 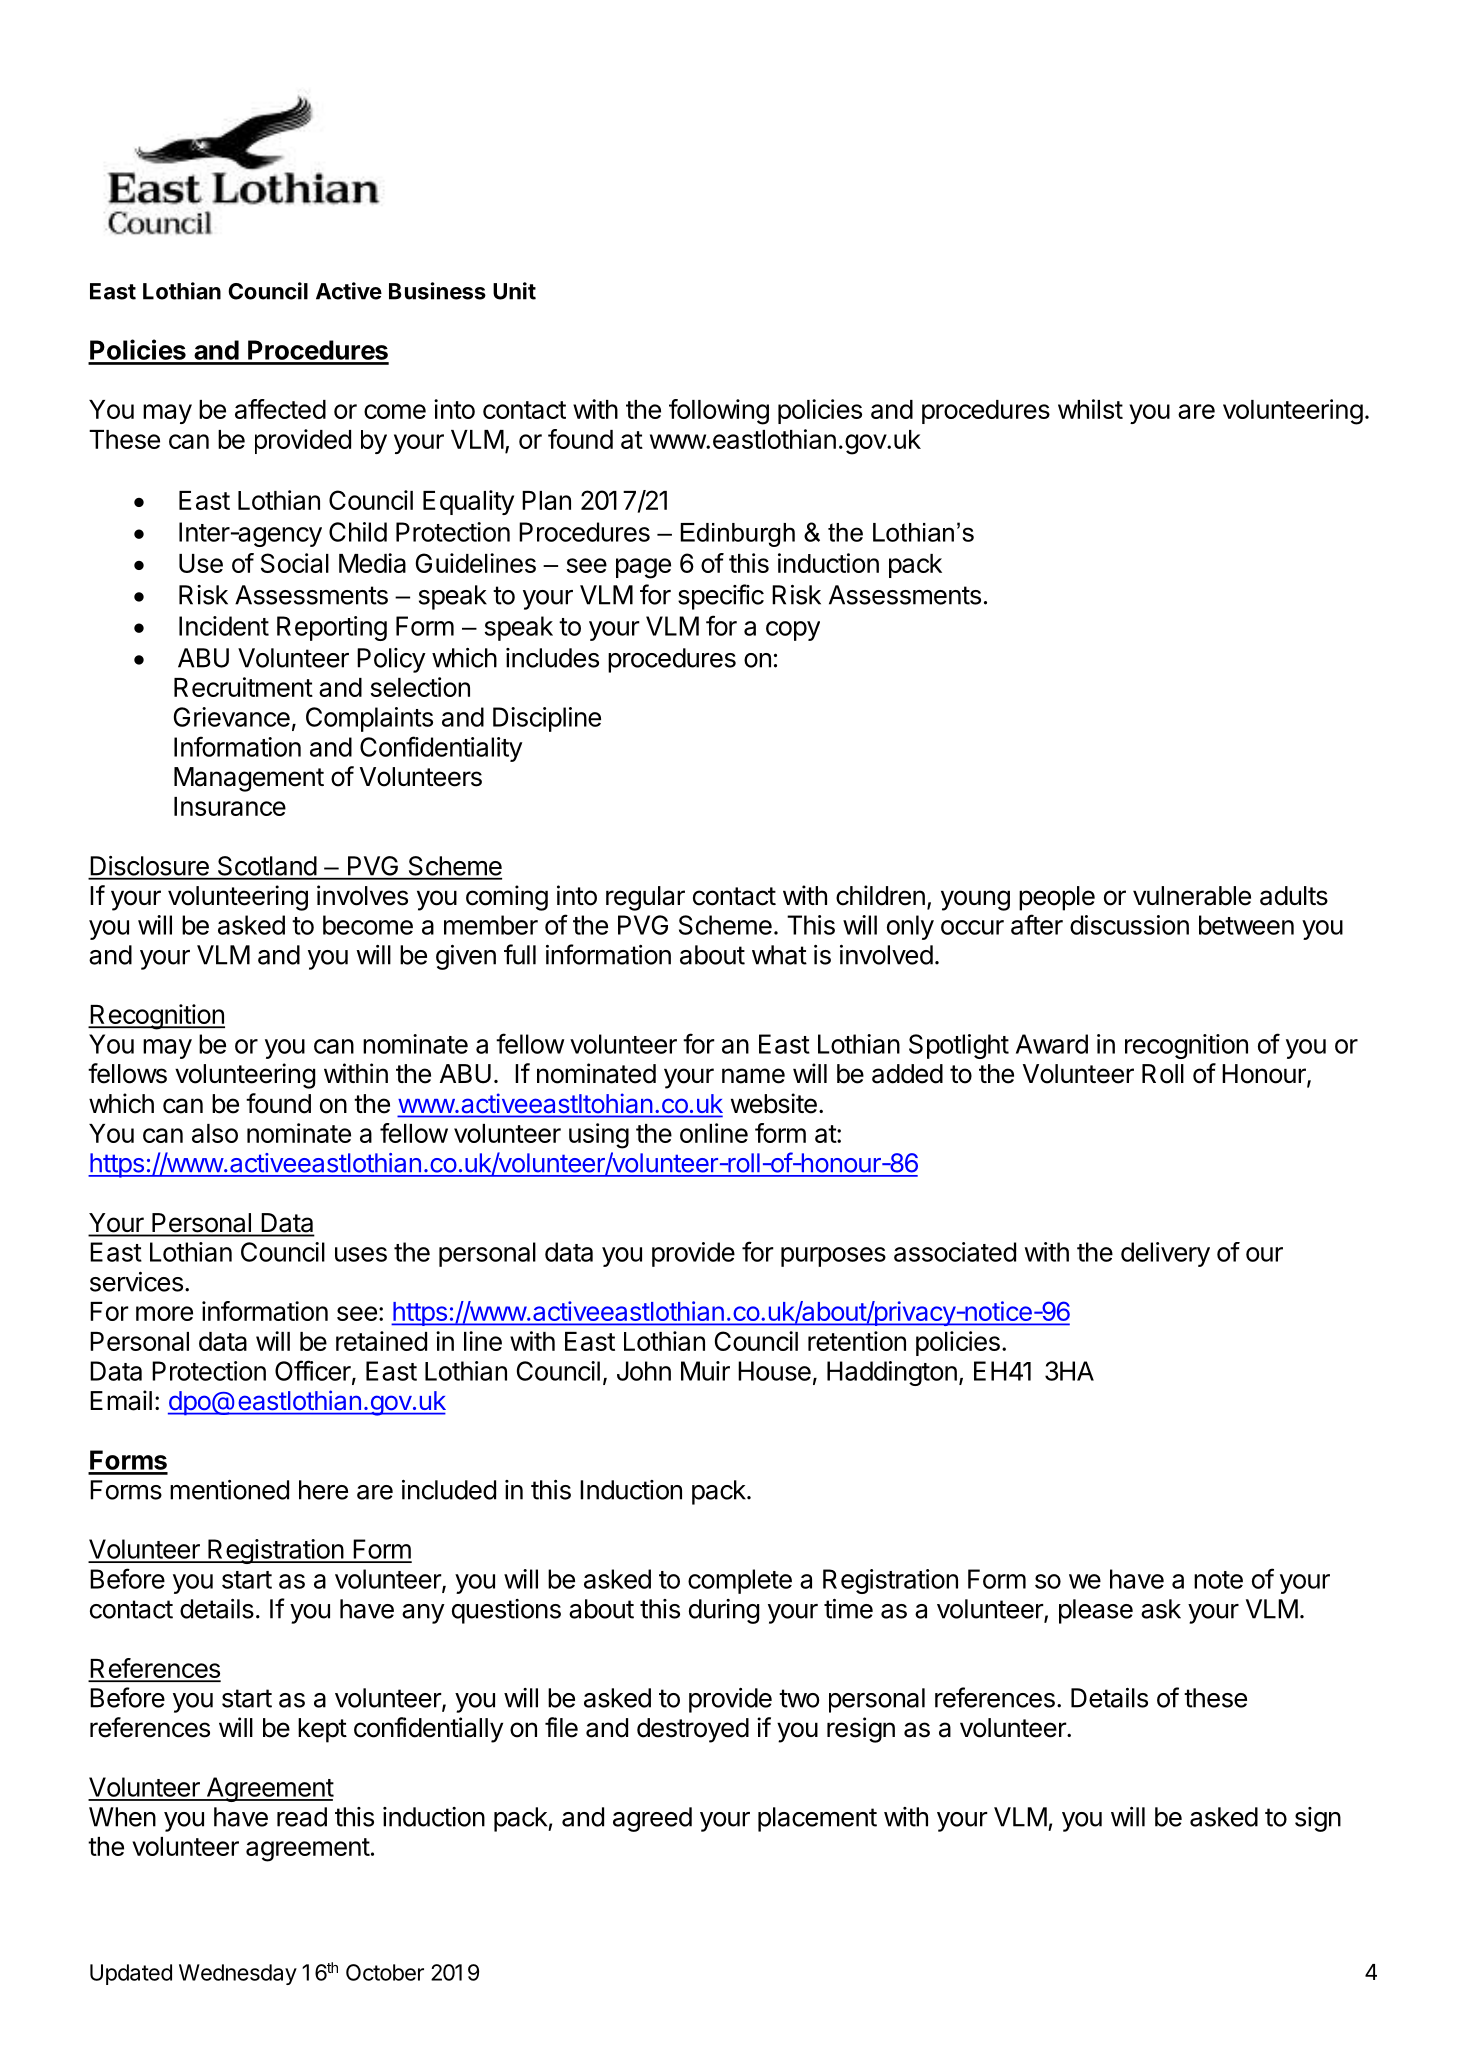 What do you see at coordinates (721, 597) in the page?
I see `specific` at bounding box center [721, 597].
